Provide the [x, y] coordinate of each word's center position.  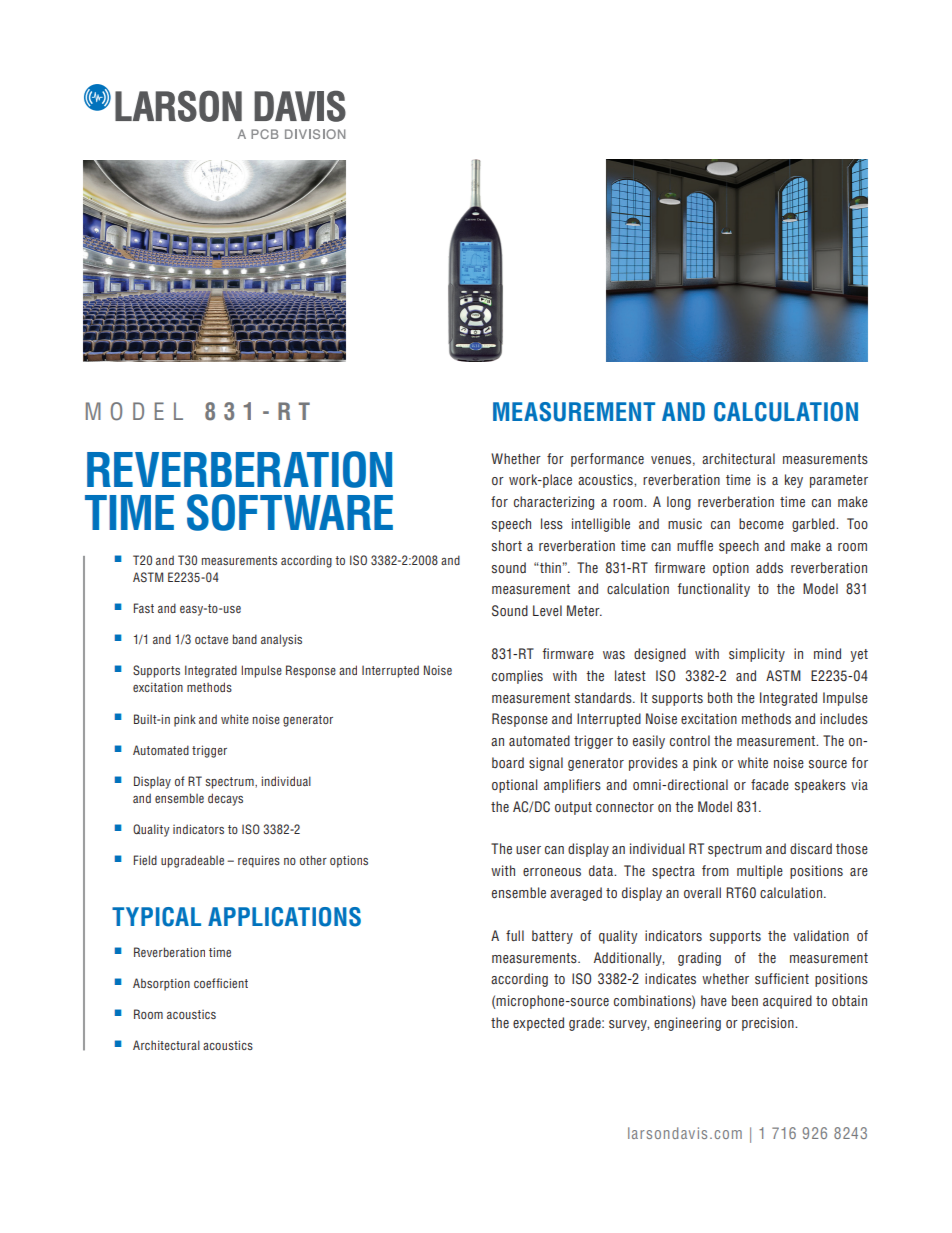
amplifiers [572, 786]
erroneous [552, 872]
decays [225, 799]
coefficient [221, 983]
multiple [760, 872]
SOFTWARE [290, 512]
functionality [713, 590]
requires [259, 861]
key [794, 481]
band [245, 639]
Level [547, 610]
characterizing [554, 503]
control [690, 741]
